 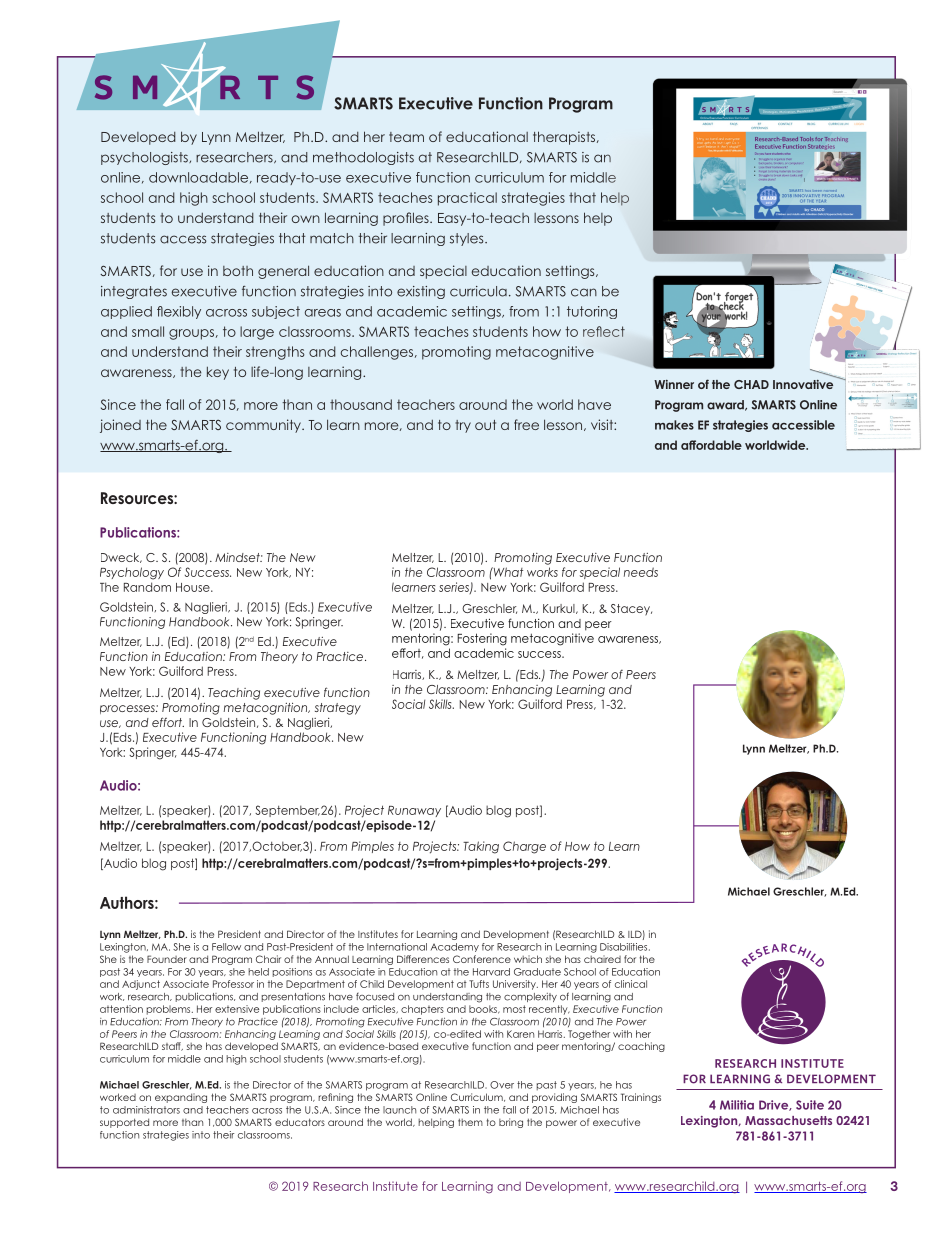 I want to click on metacognition, so click(x=266, y=708).
